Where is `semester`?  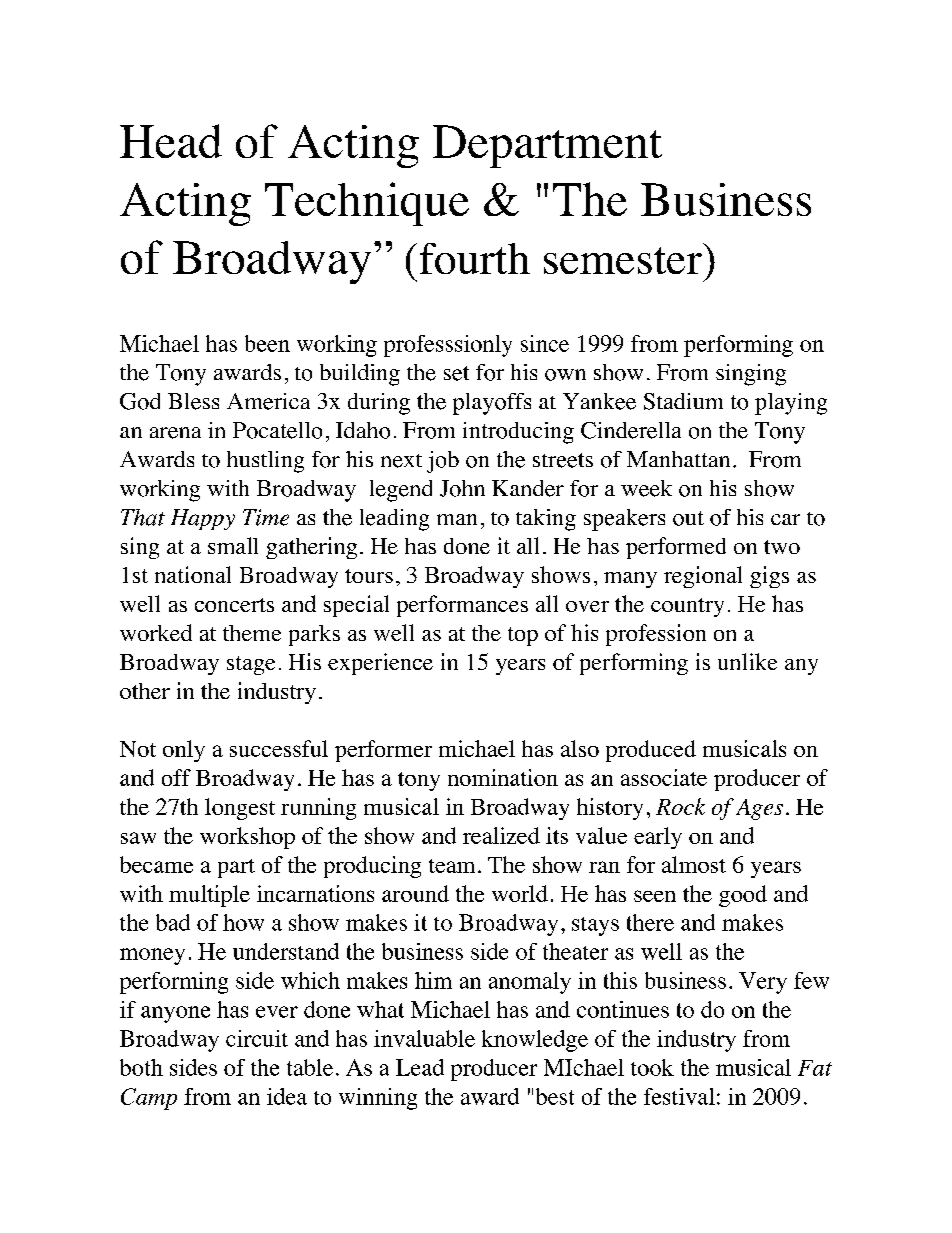 semester is located at coordinates (623, 260).
